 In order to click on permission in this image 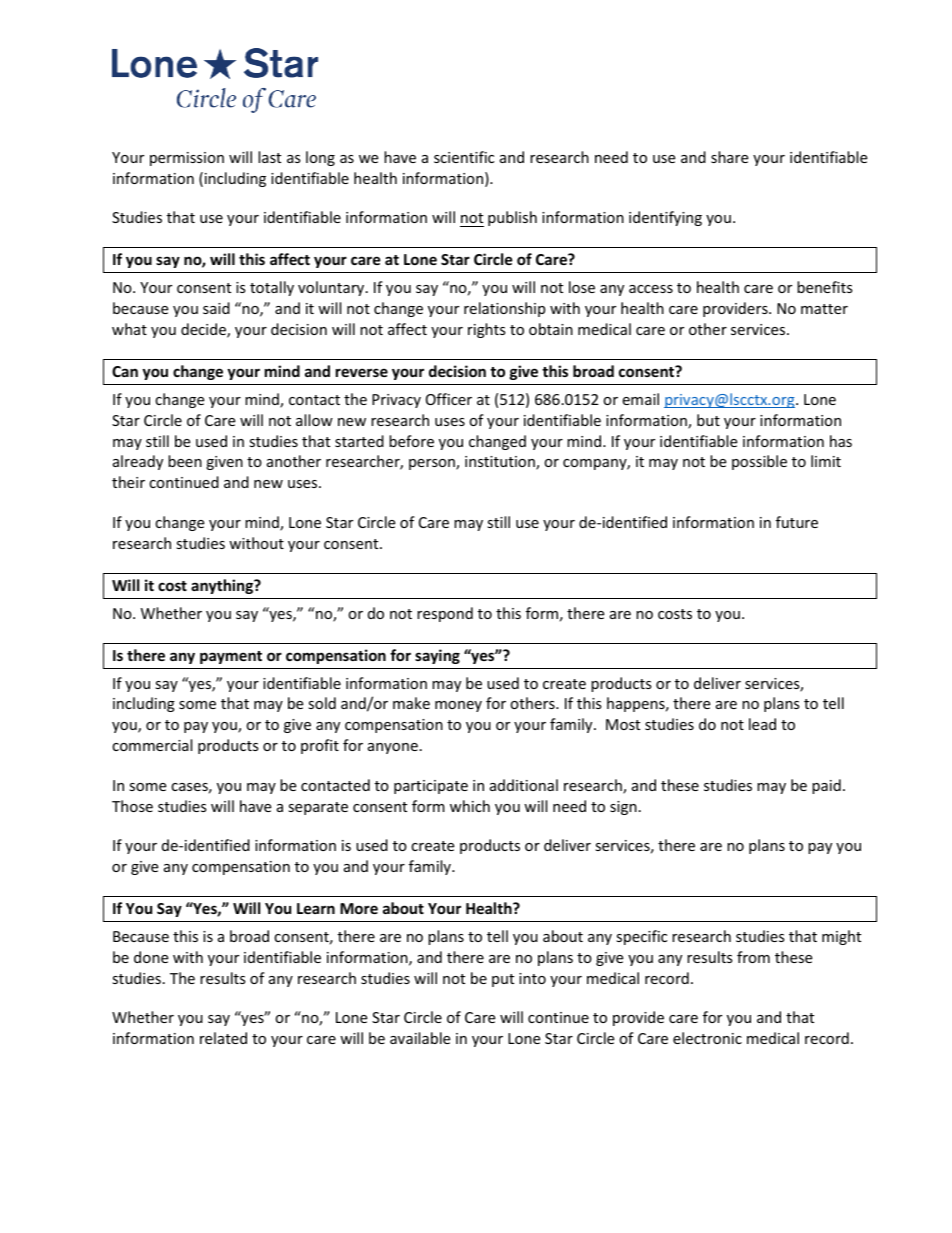, I will do `click(187, 159)`.
